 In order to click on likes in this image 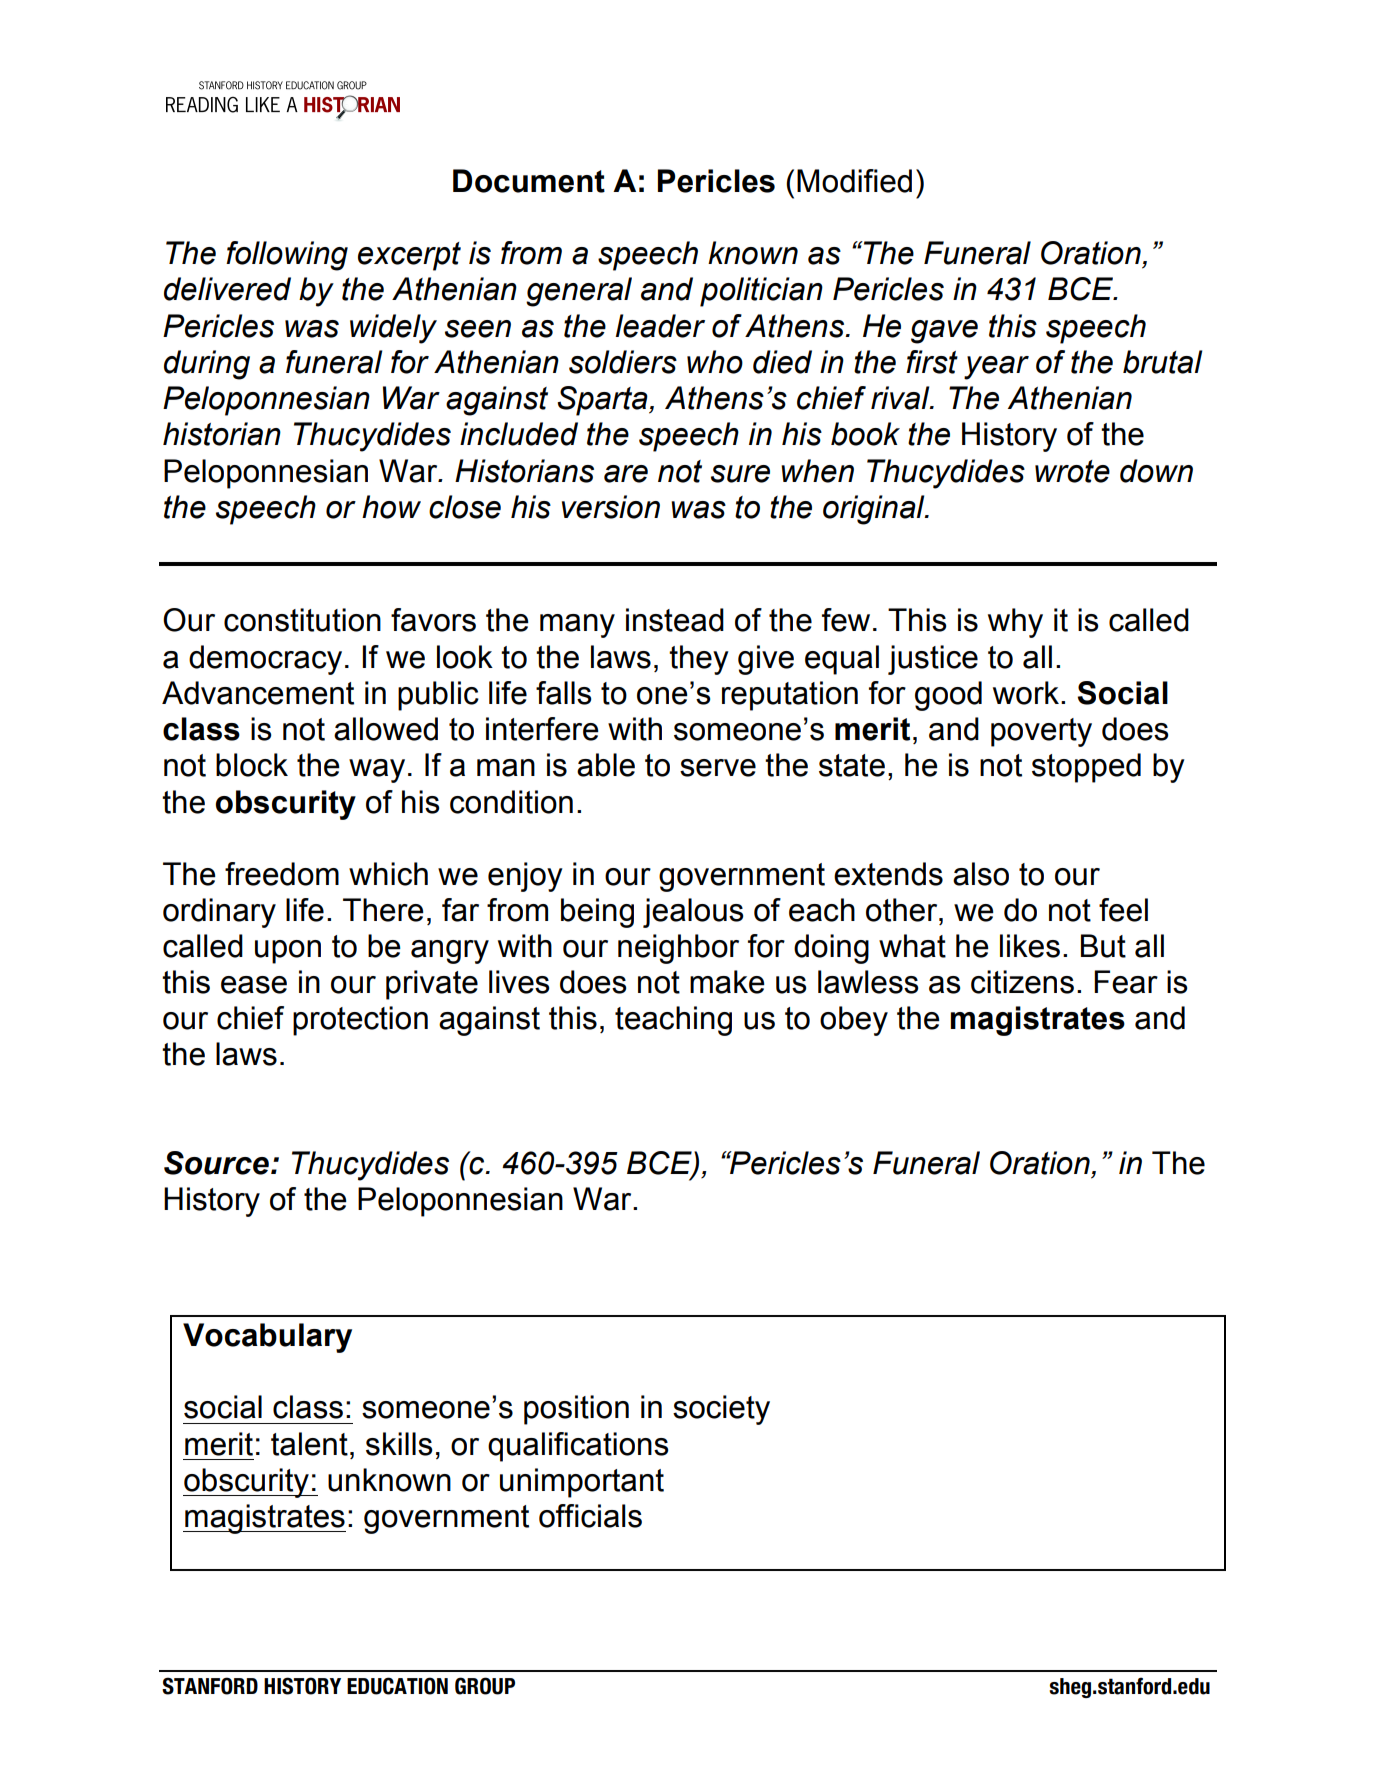, I will do `click(1030, 946)`.
